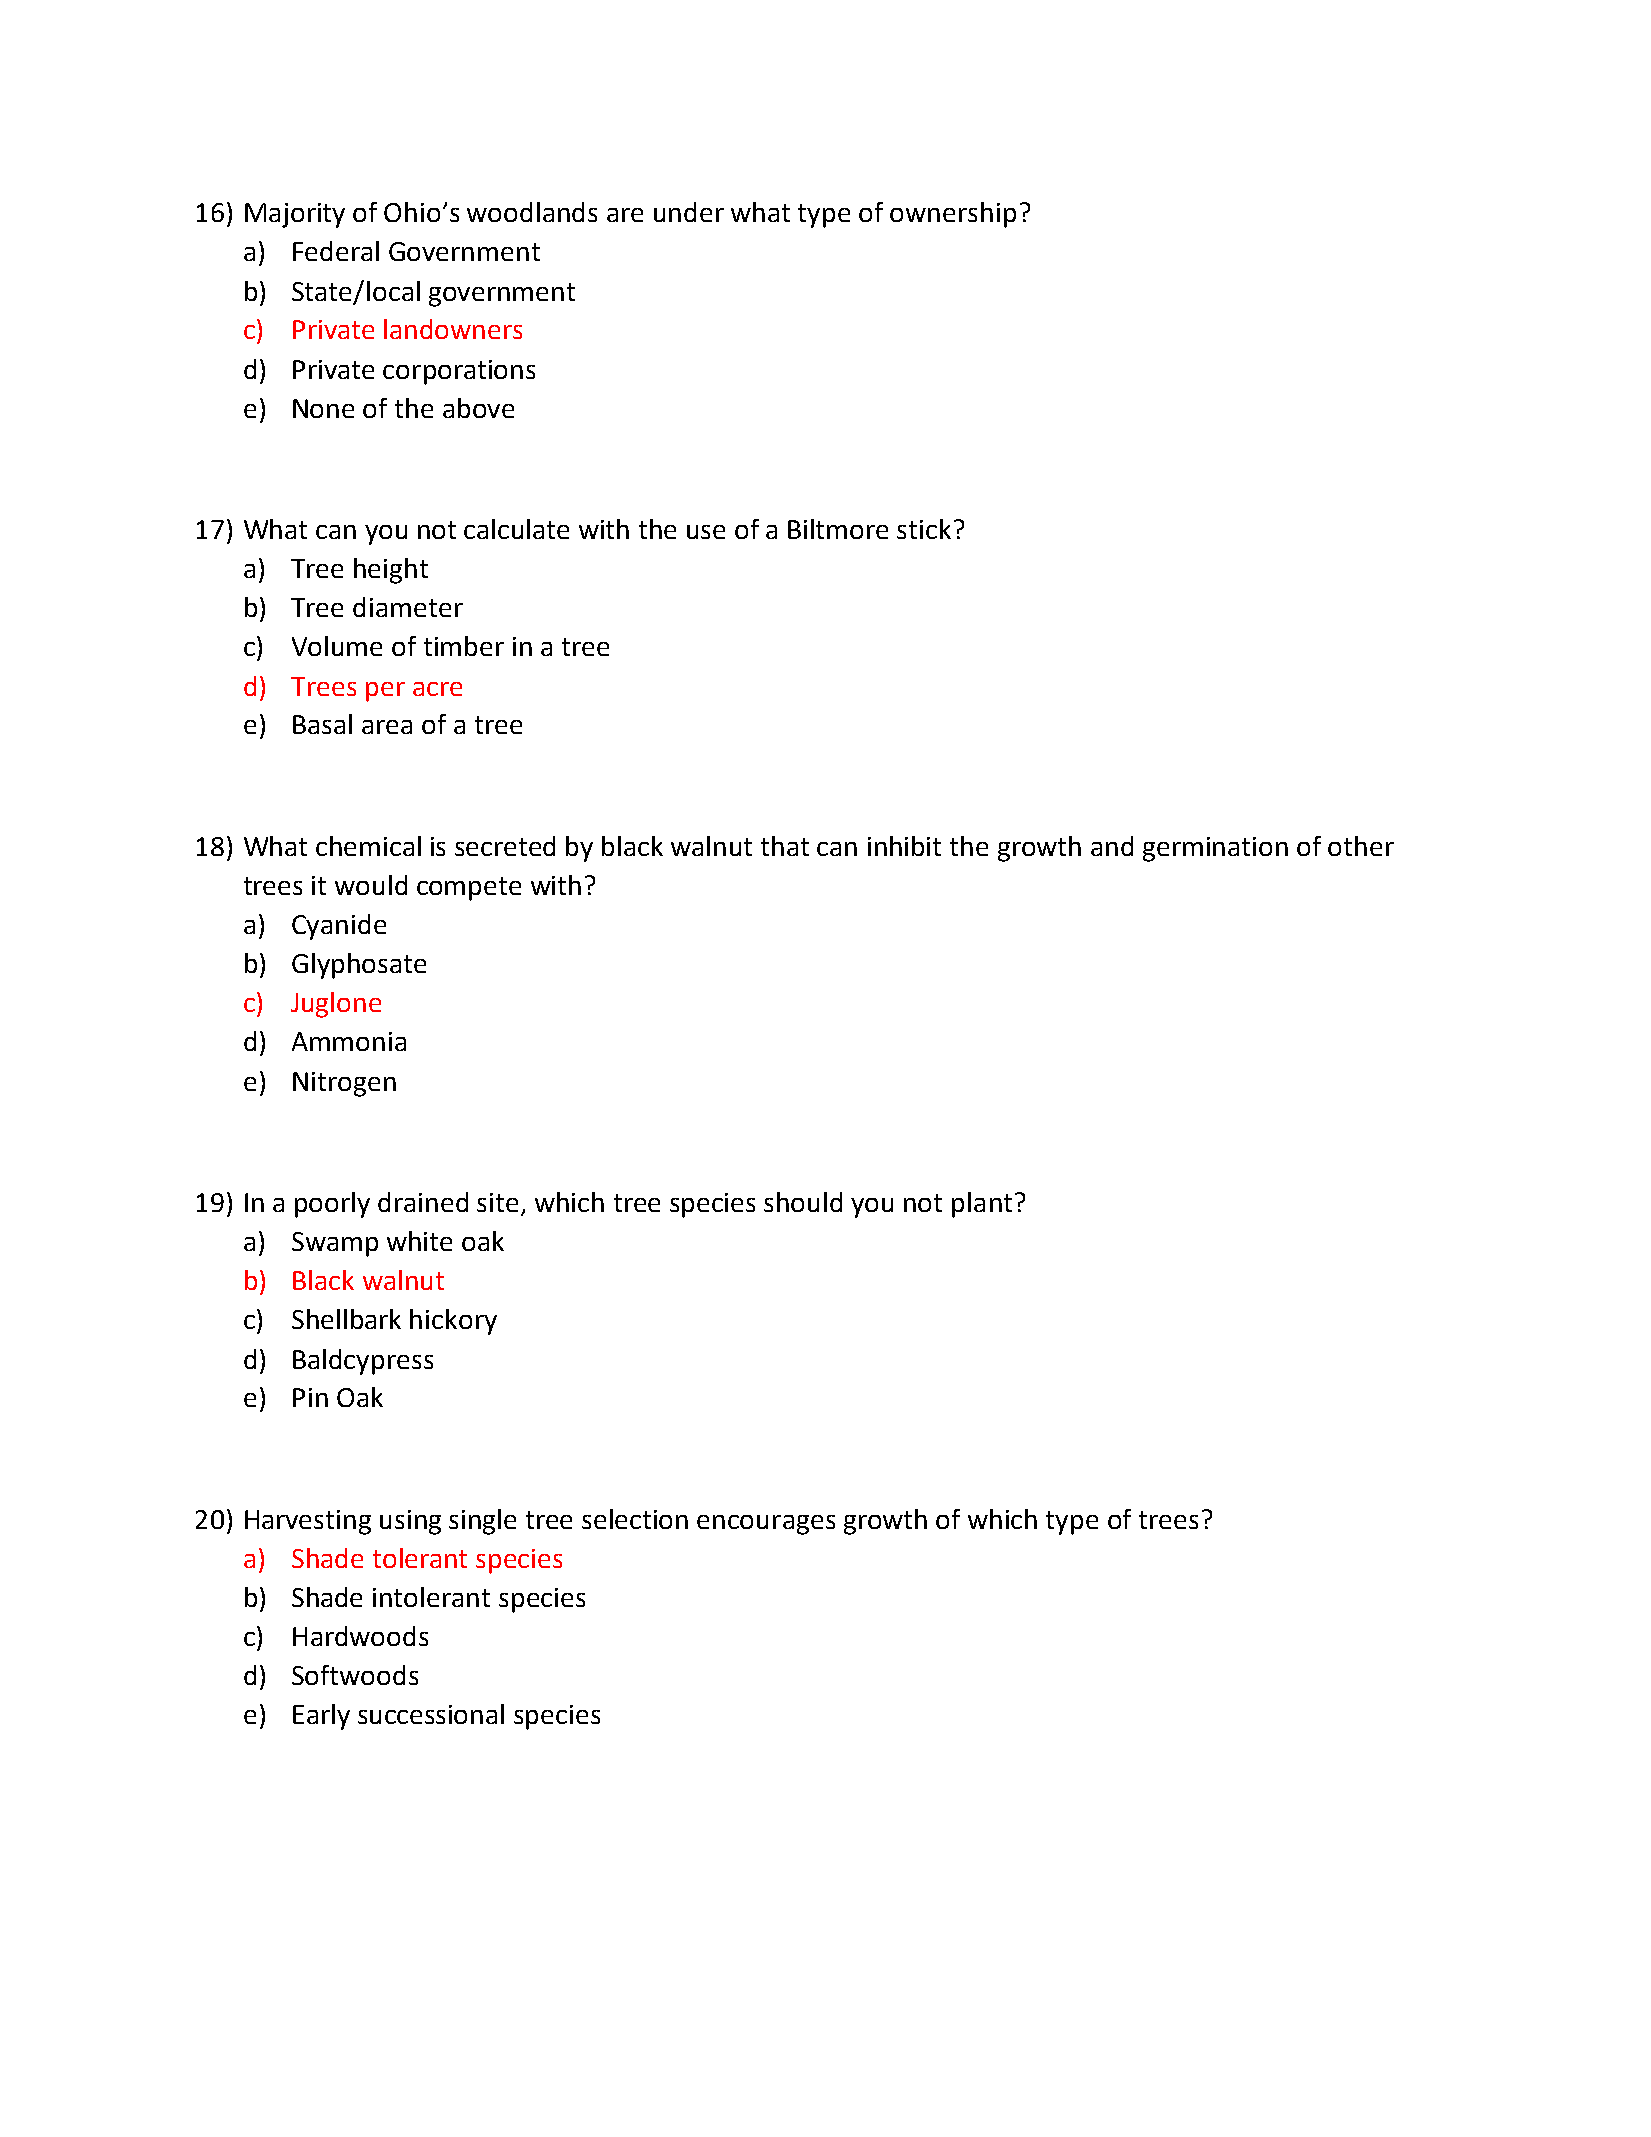  Describe the element at coordinates (953, 215) in the document. I see `ownership` at that location.
